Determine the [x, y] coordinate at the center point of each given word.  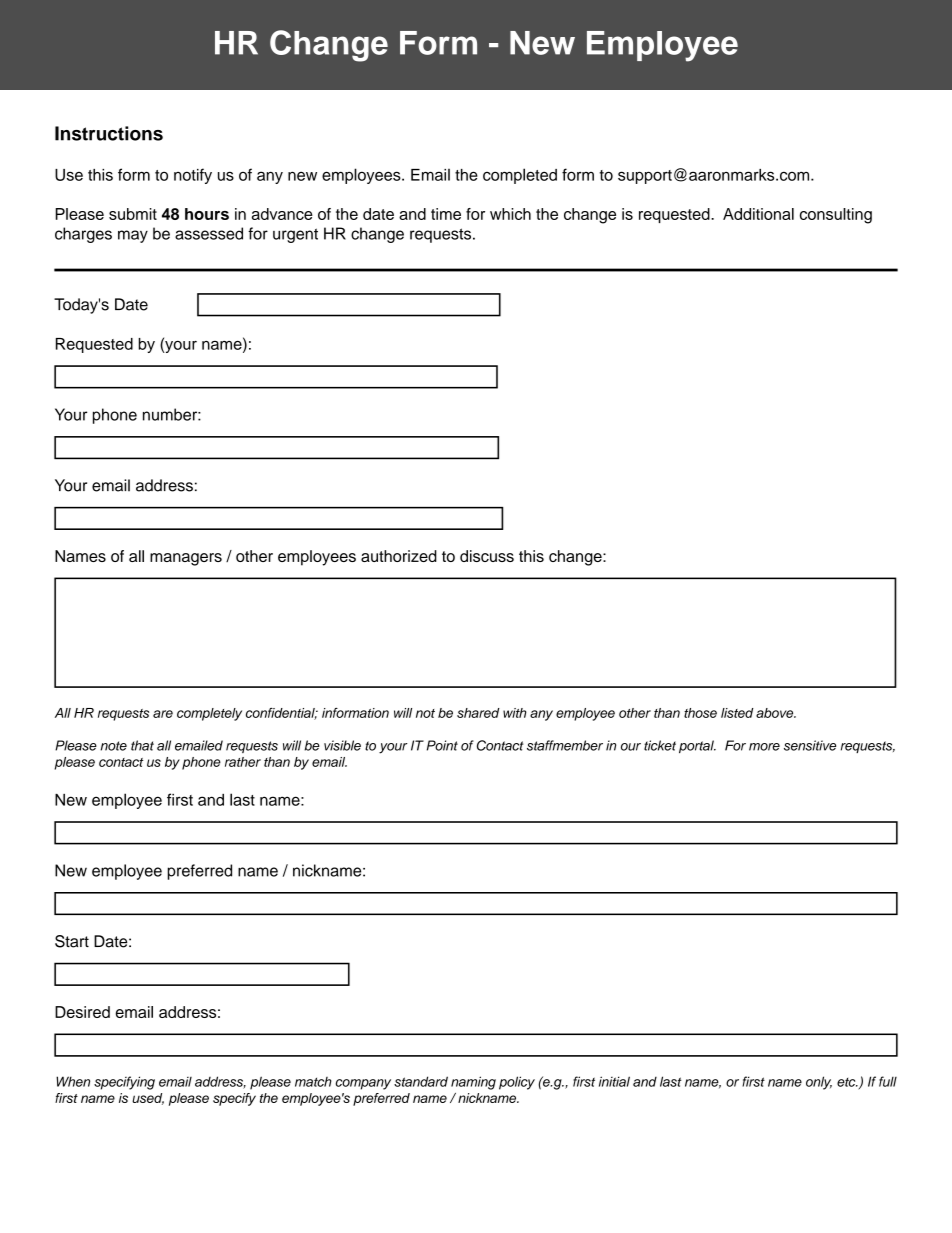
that [142, 745]
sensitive [810, 745]
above [776, 713]
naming [473, 1083]
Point [442, 745]
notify [193, 176]
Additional [758, 214]
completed [520, 176]
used [148, 1099]
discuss [487, 556]
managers [186, 559]
